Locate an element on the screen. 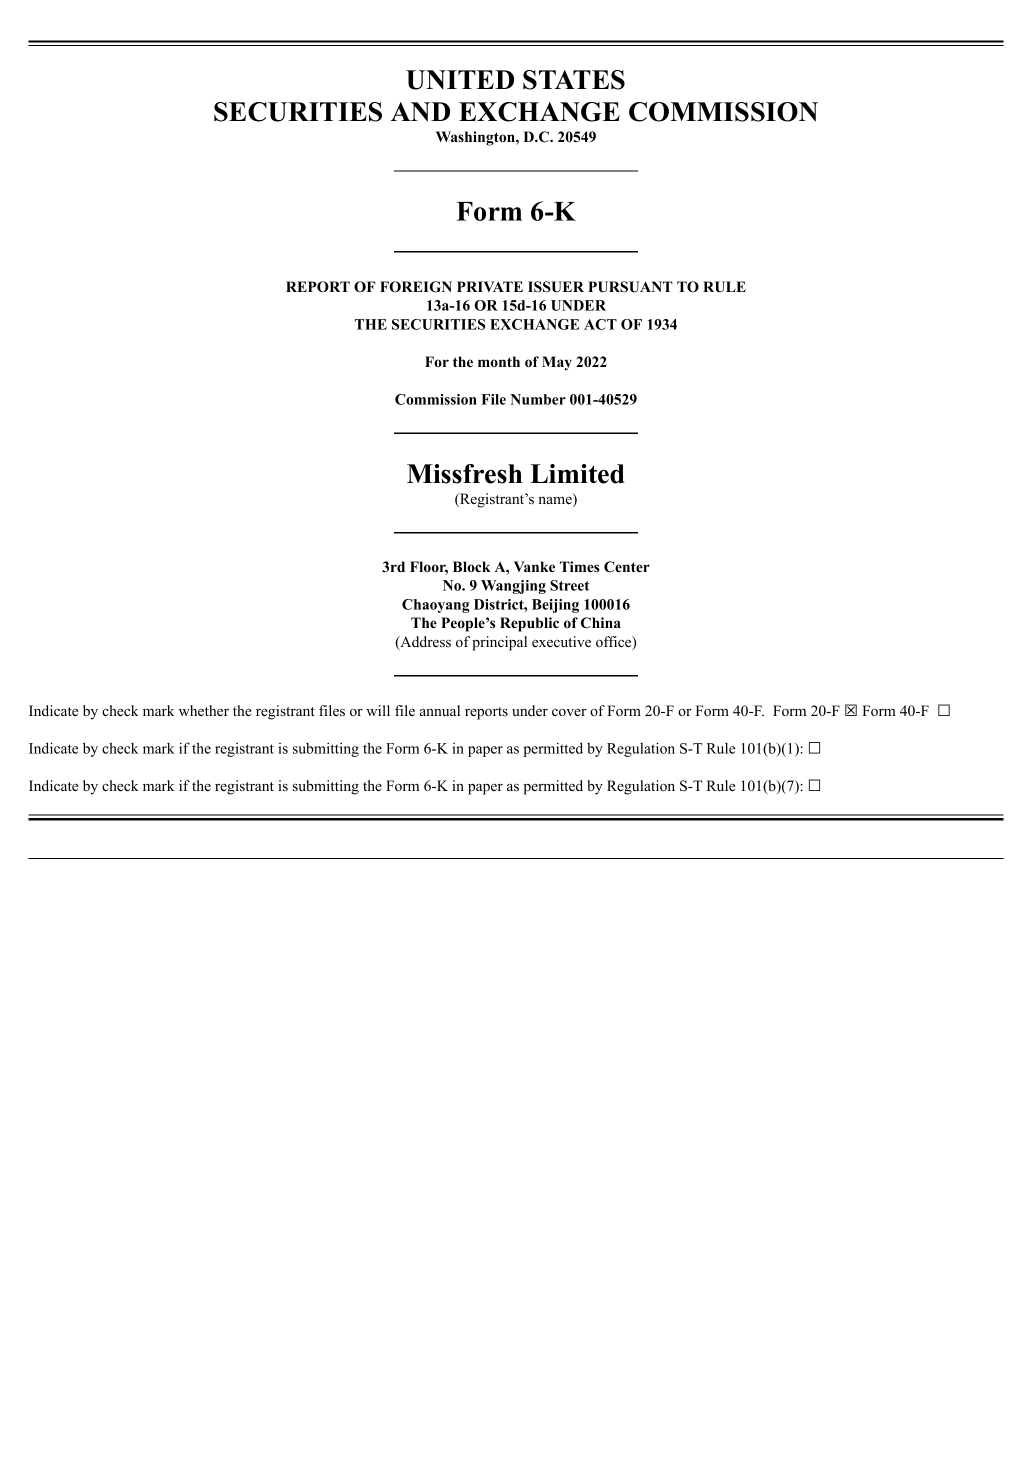 This screenshot has height=1461, width=1033. AND is located at coordinates (420, 112).
